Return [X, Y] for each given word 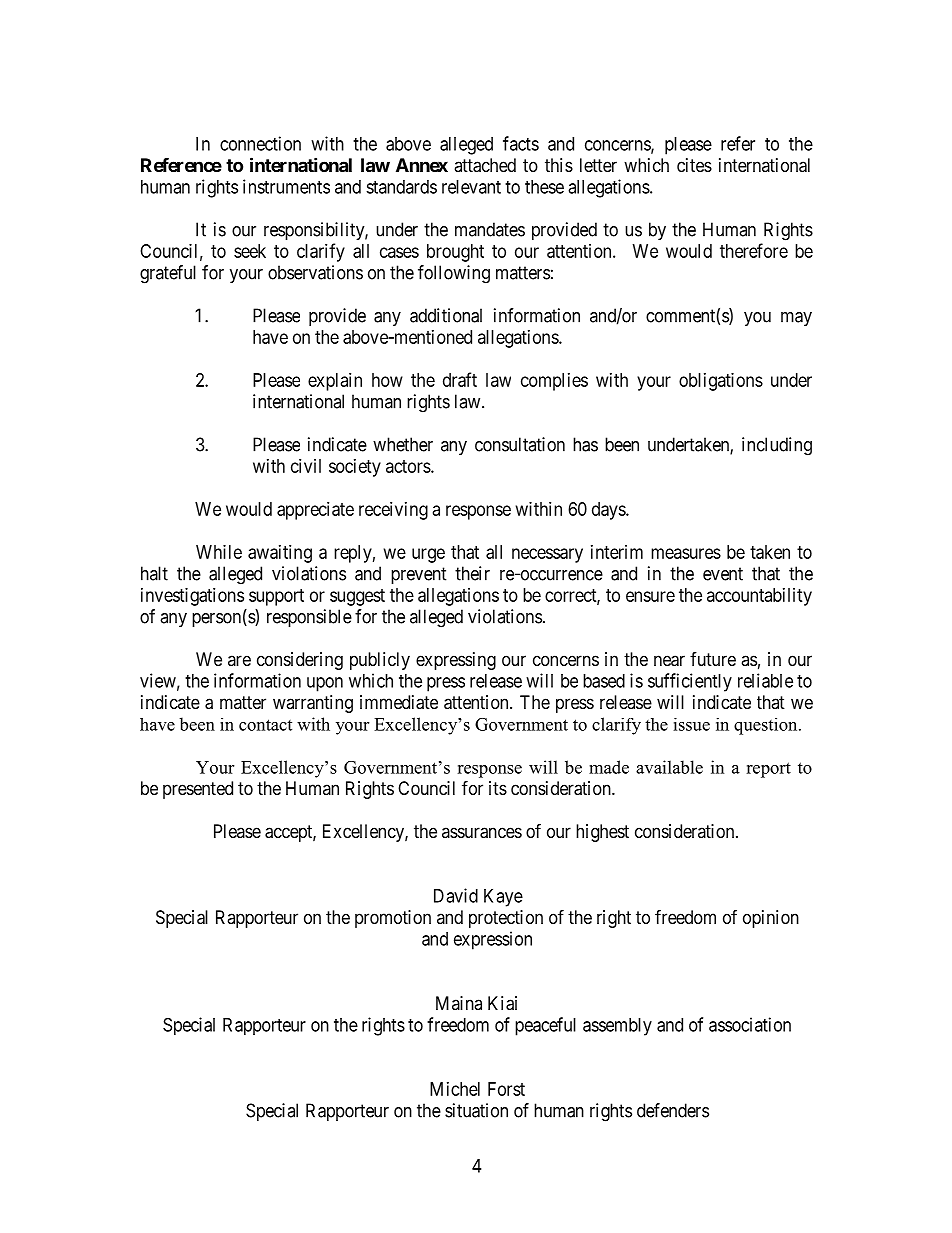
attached [485, 165]
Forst [506, 1089]
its [498, 788]
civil [306, 466]
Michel [455, 1089]
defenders [673, 1110]
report [768, 770]
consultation [520, 444]
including [777, 446]
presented [198, 790]
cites [694, 165]
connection [260, 143]
